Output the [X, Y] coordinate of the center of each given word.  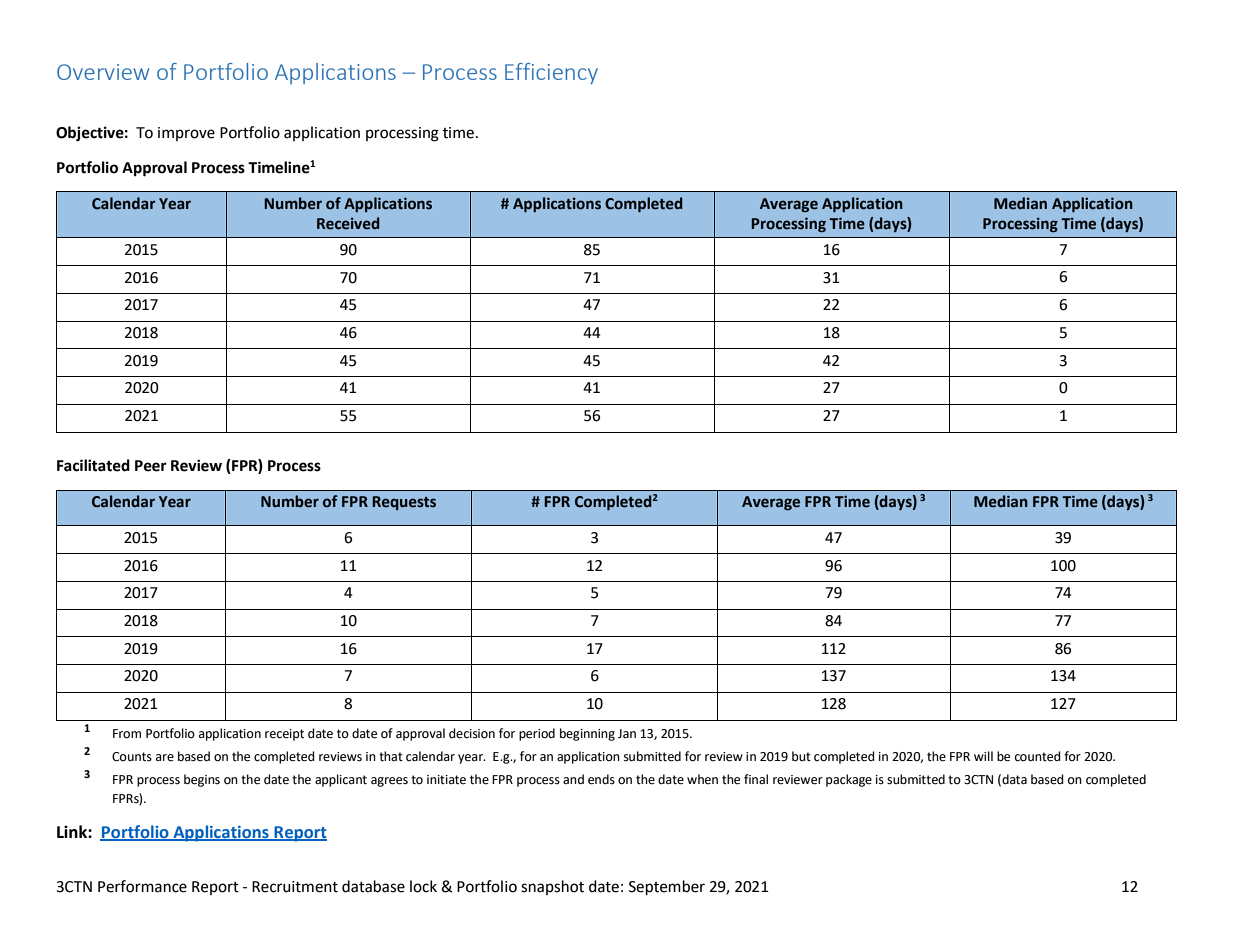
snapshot [552, 887]
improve [186, 134]
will [983, 756]
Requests [404, 503]
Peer [151, 466]
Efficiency [551, 73]
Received [348, 223]
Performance [142, 886]
